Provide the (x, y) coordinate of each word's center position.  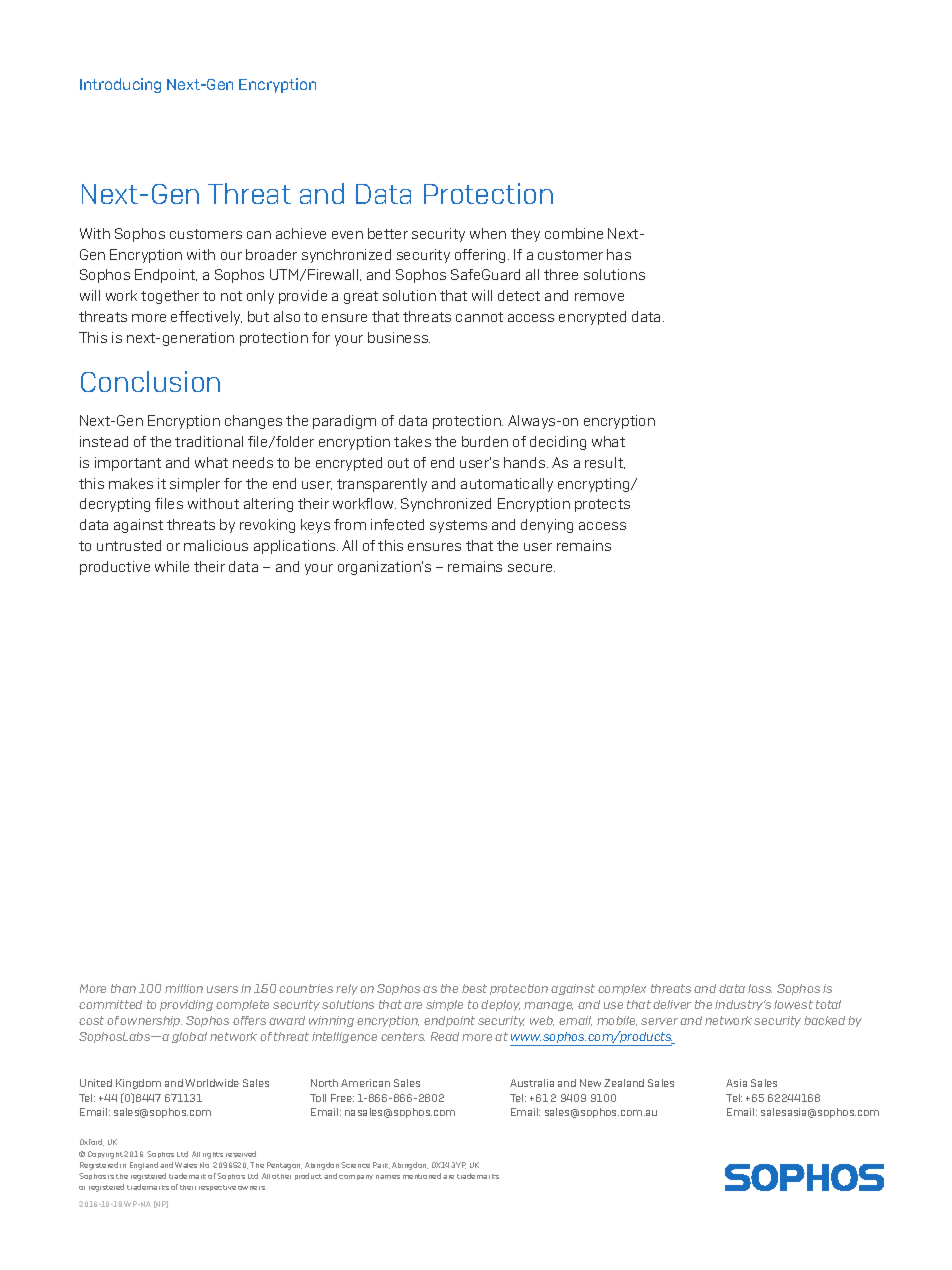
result (605, 463)
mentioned (422, 1176)
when (488, 233)
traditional (209, 441)
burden (485, 441)
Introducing (120, 85)
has (619, 254)
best (474, 988)
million (184, 988)
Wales (186, 1165)
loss (760, 988)
